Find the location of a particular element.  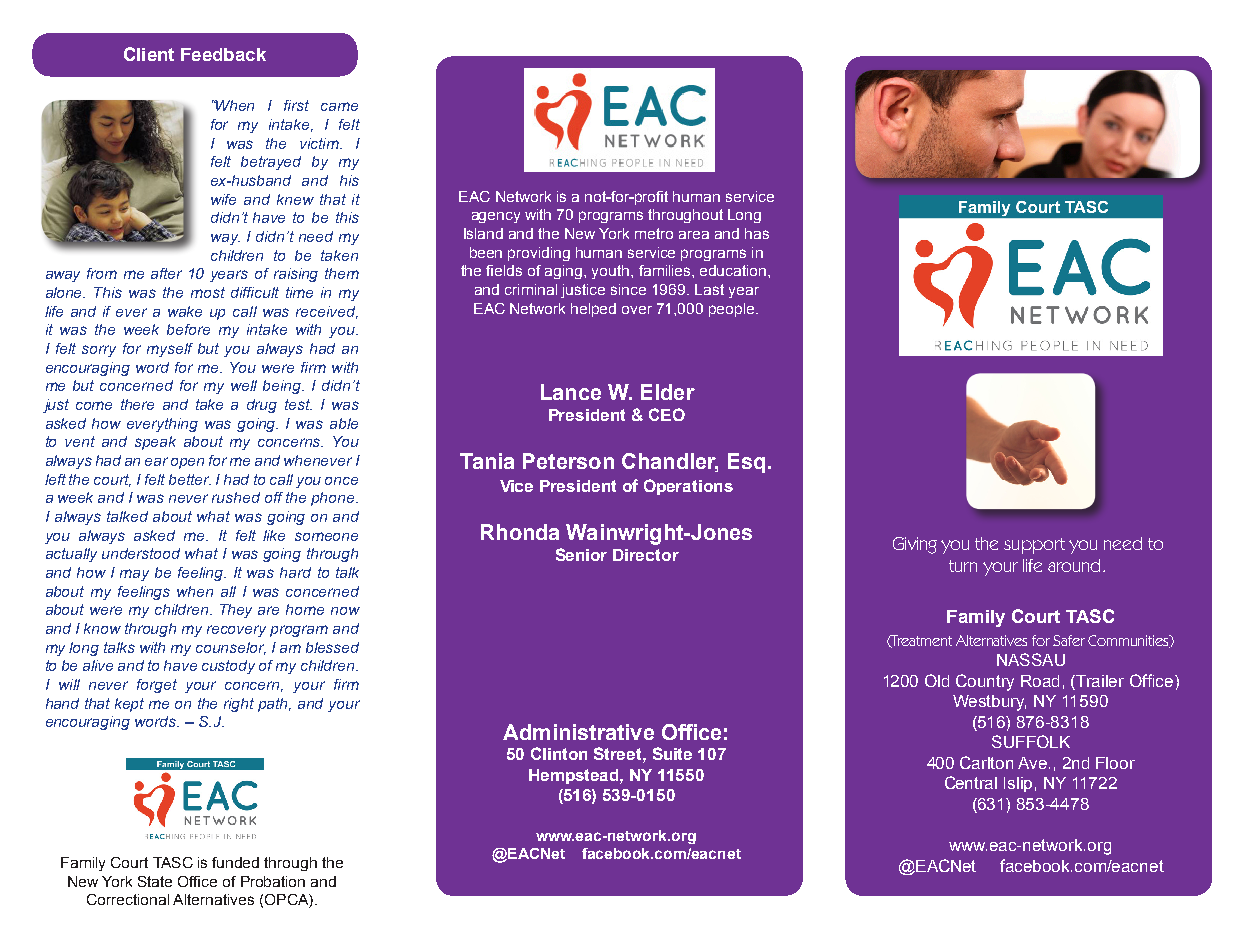

has is located at coordinates (757, 233).
